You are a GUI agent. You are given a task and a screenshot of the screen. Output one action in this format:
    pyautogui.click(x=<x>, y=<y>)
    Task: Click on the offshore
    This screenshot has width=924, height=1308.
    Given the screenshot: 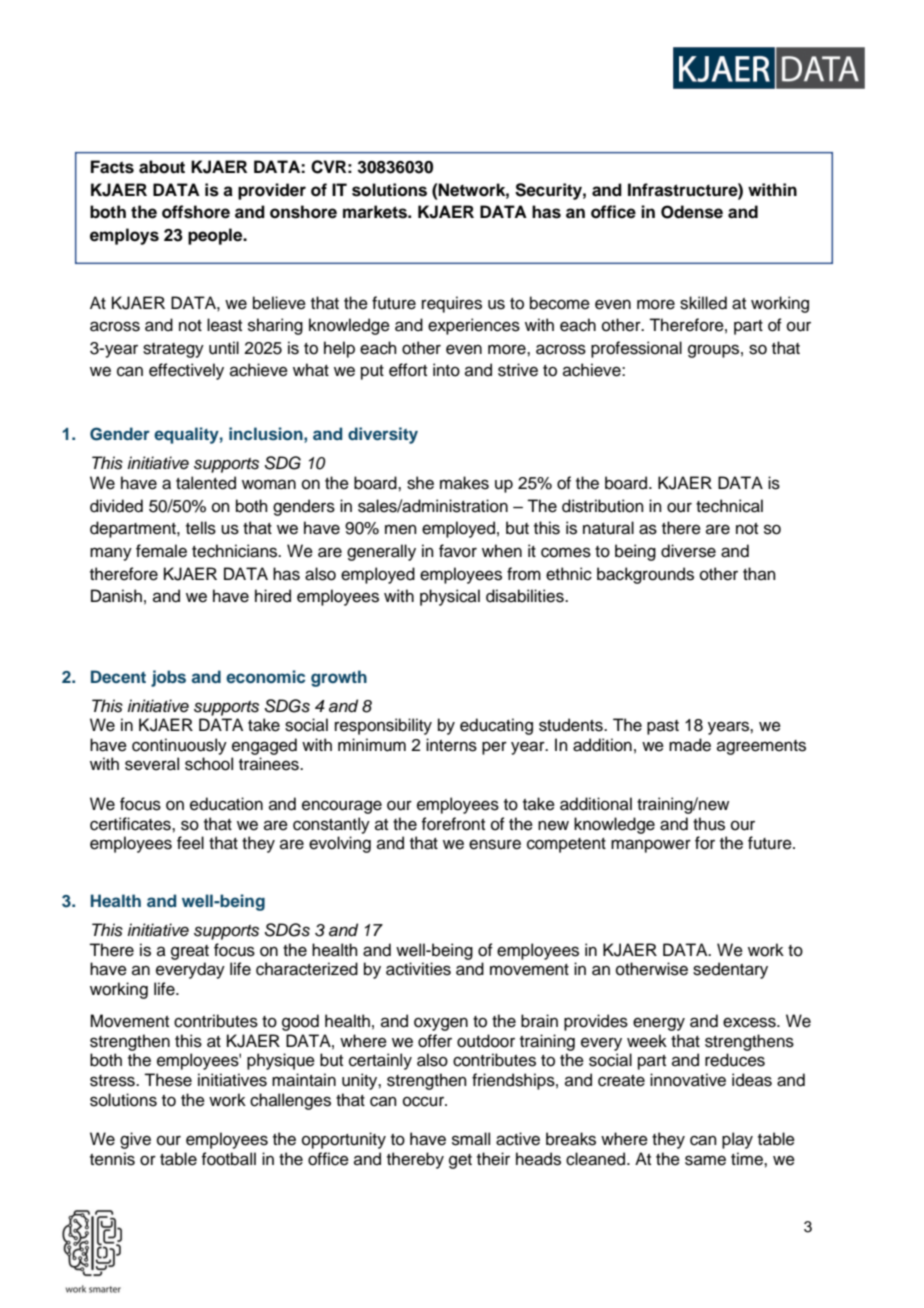 What is the action you would take?
    pyautogui.click(x=196, y=212)
